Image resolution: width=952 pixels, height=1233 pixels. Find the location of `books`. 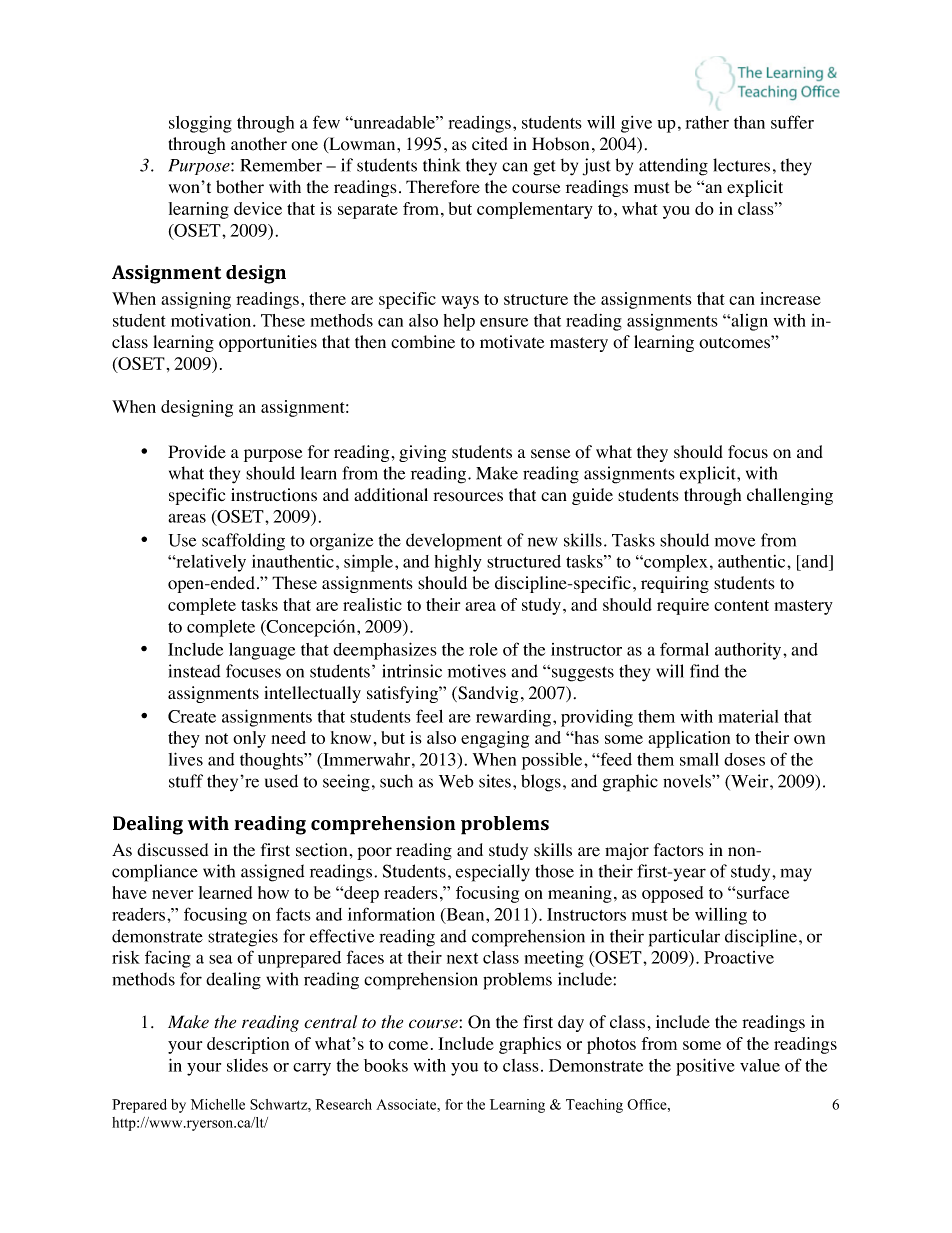

books is located at coordinates (386, 1065).
